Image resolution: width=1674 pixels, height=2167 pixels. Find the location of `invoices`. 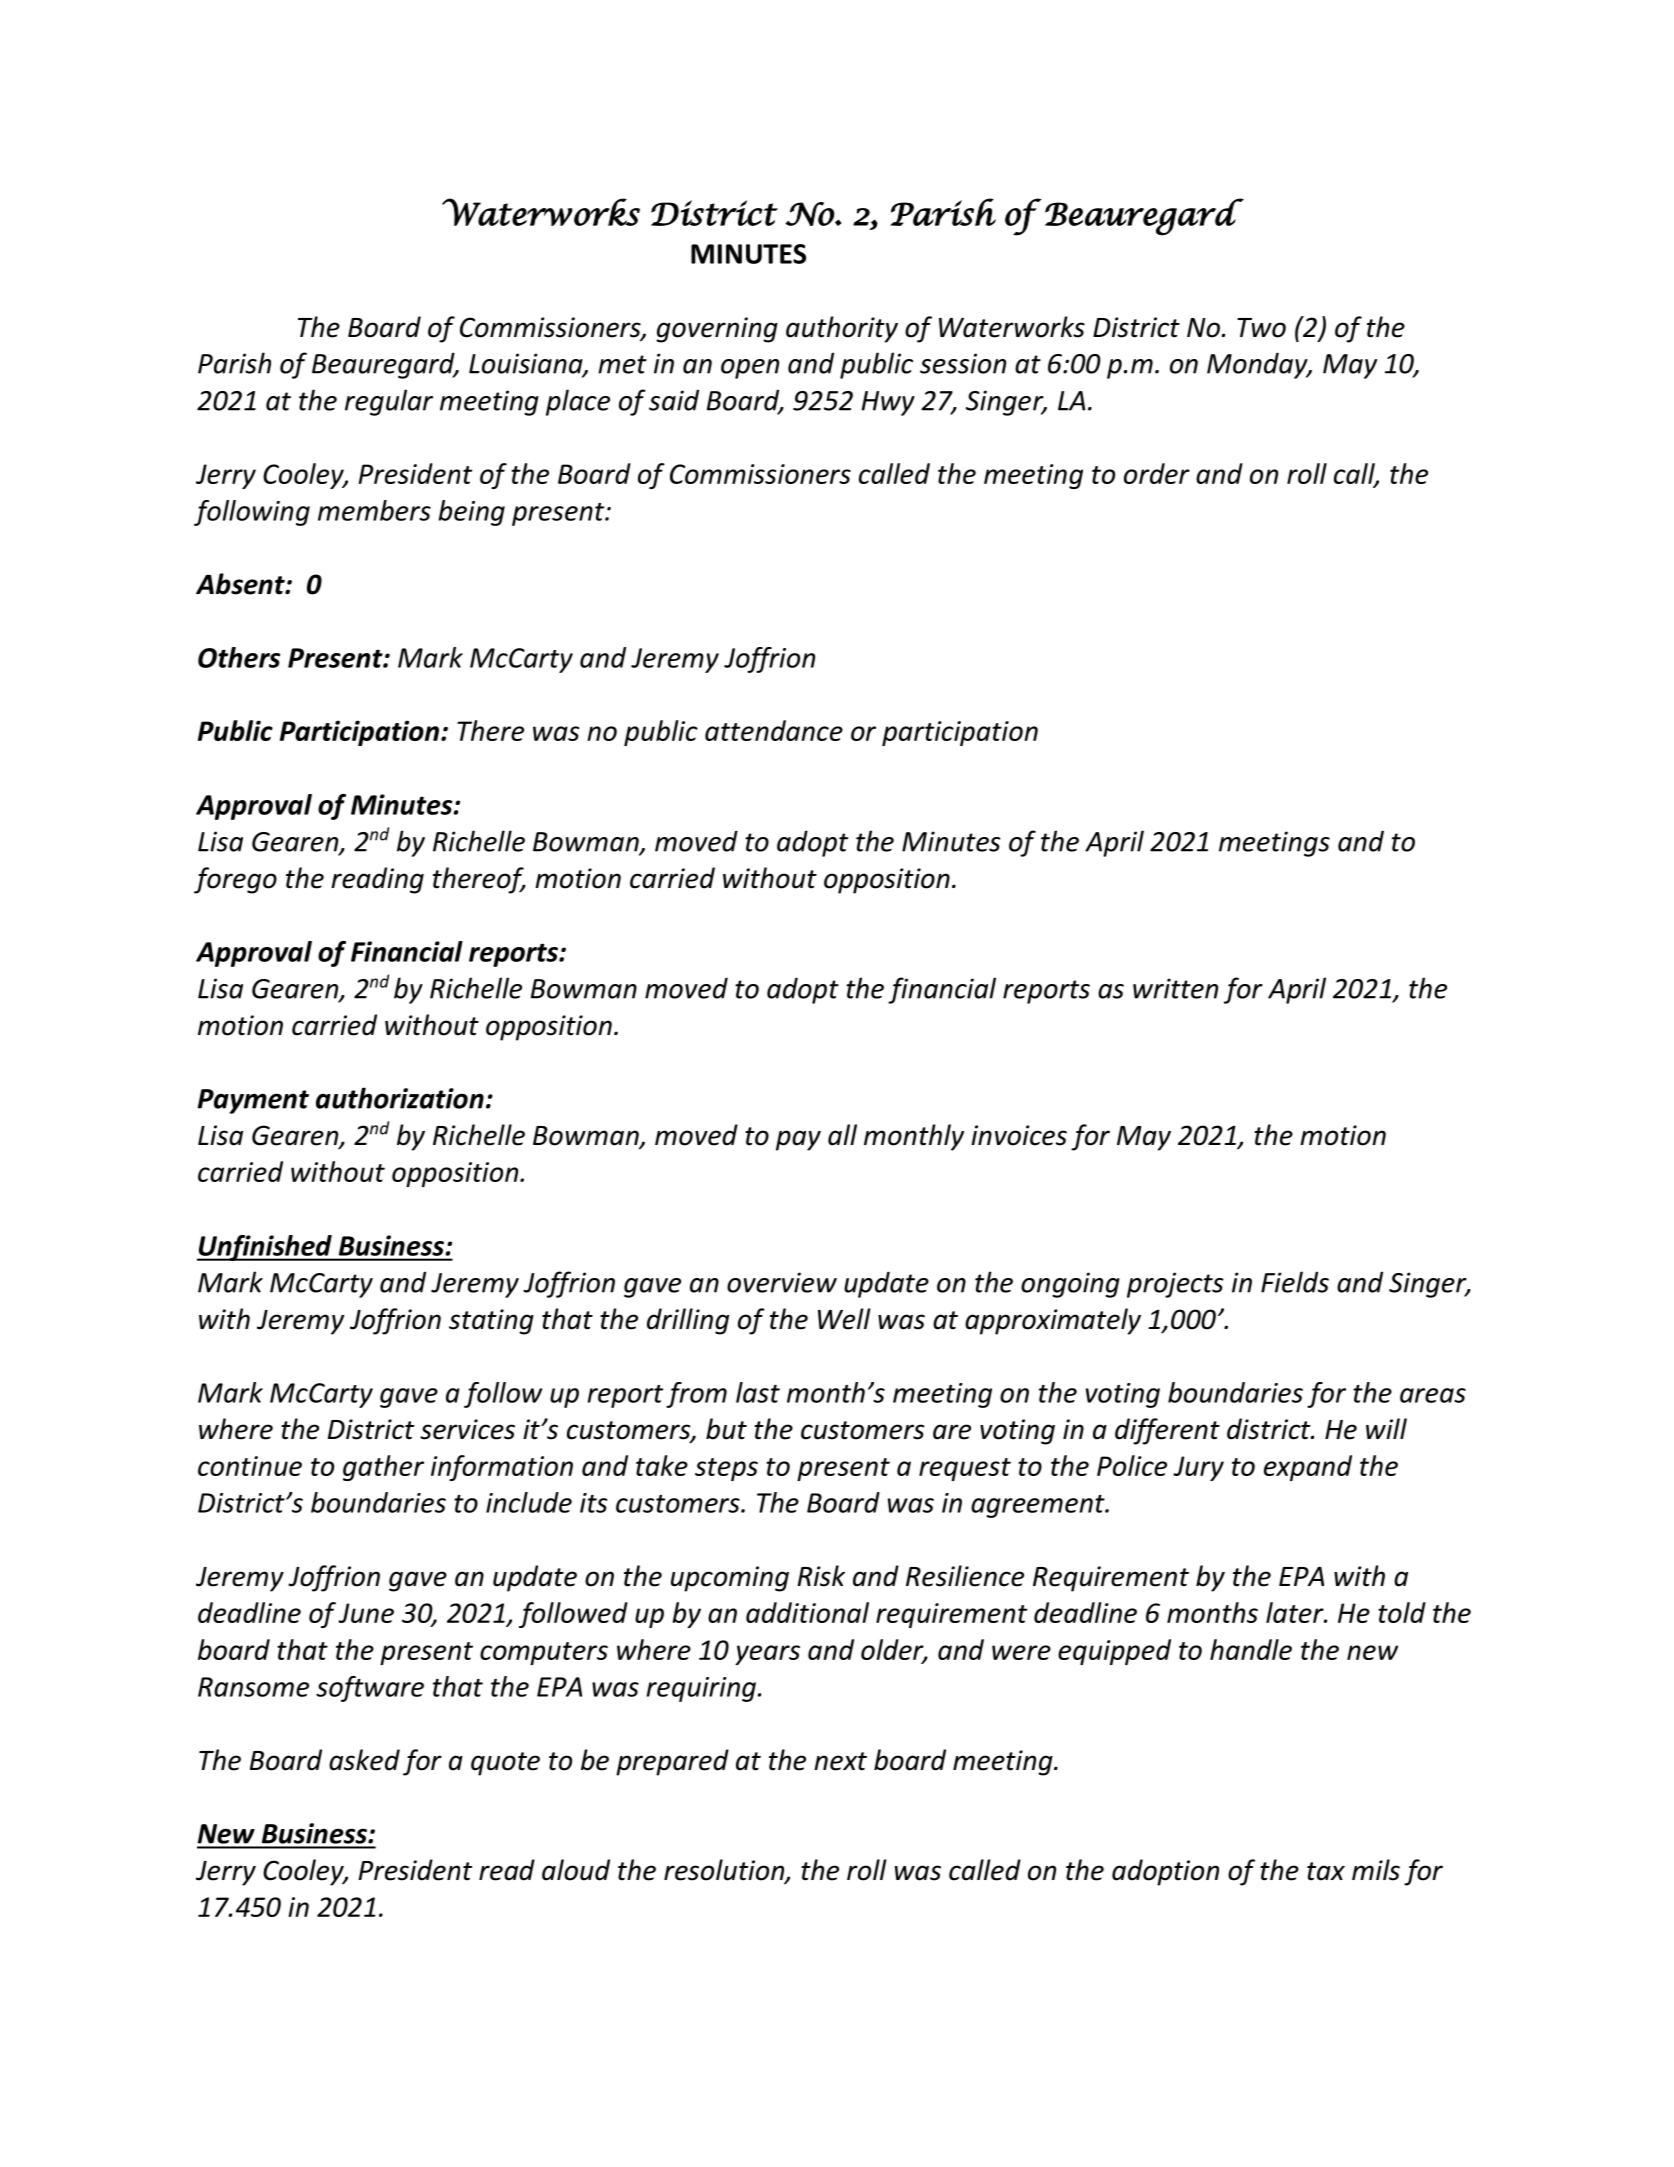

invoices is located at coordinates (1019, 1135).
